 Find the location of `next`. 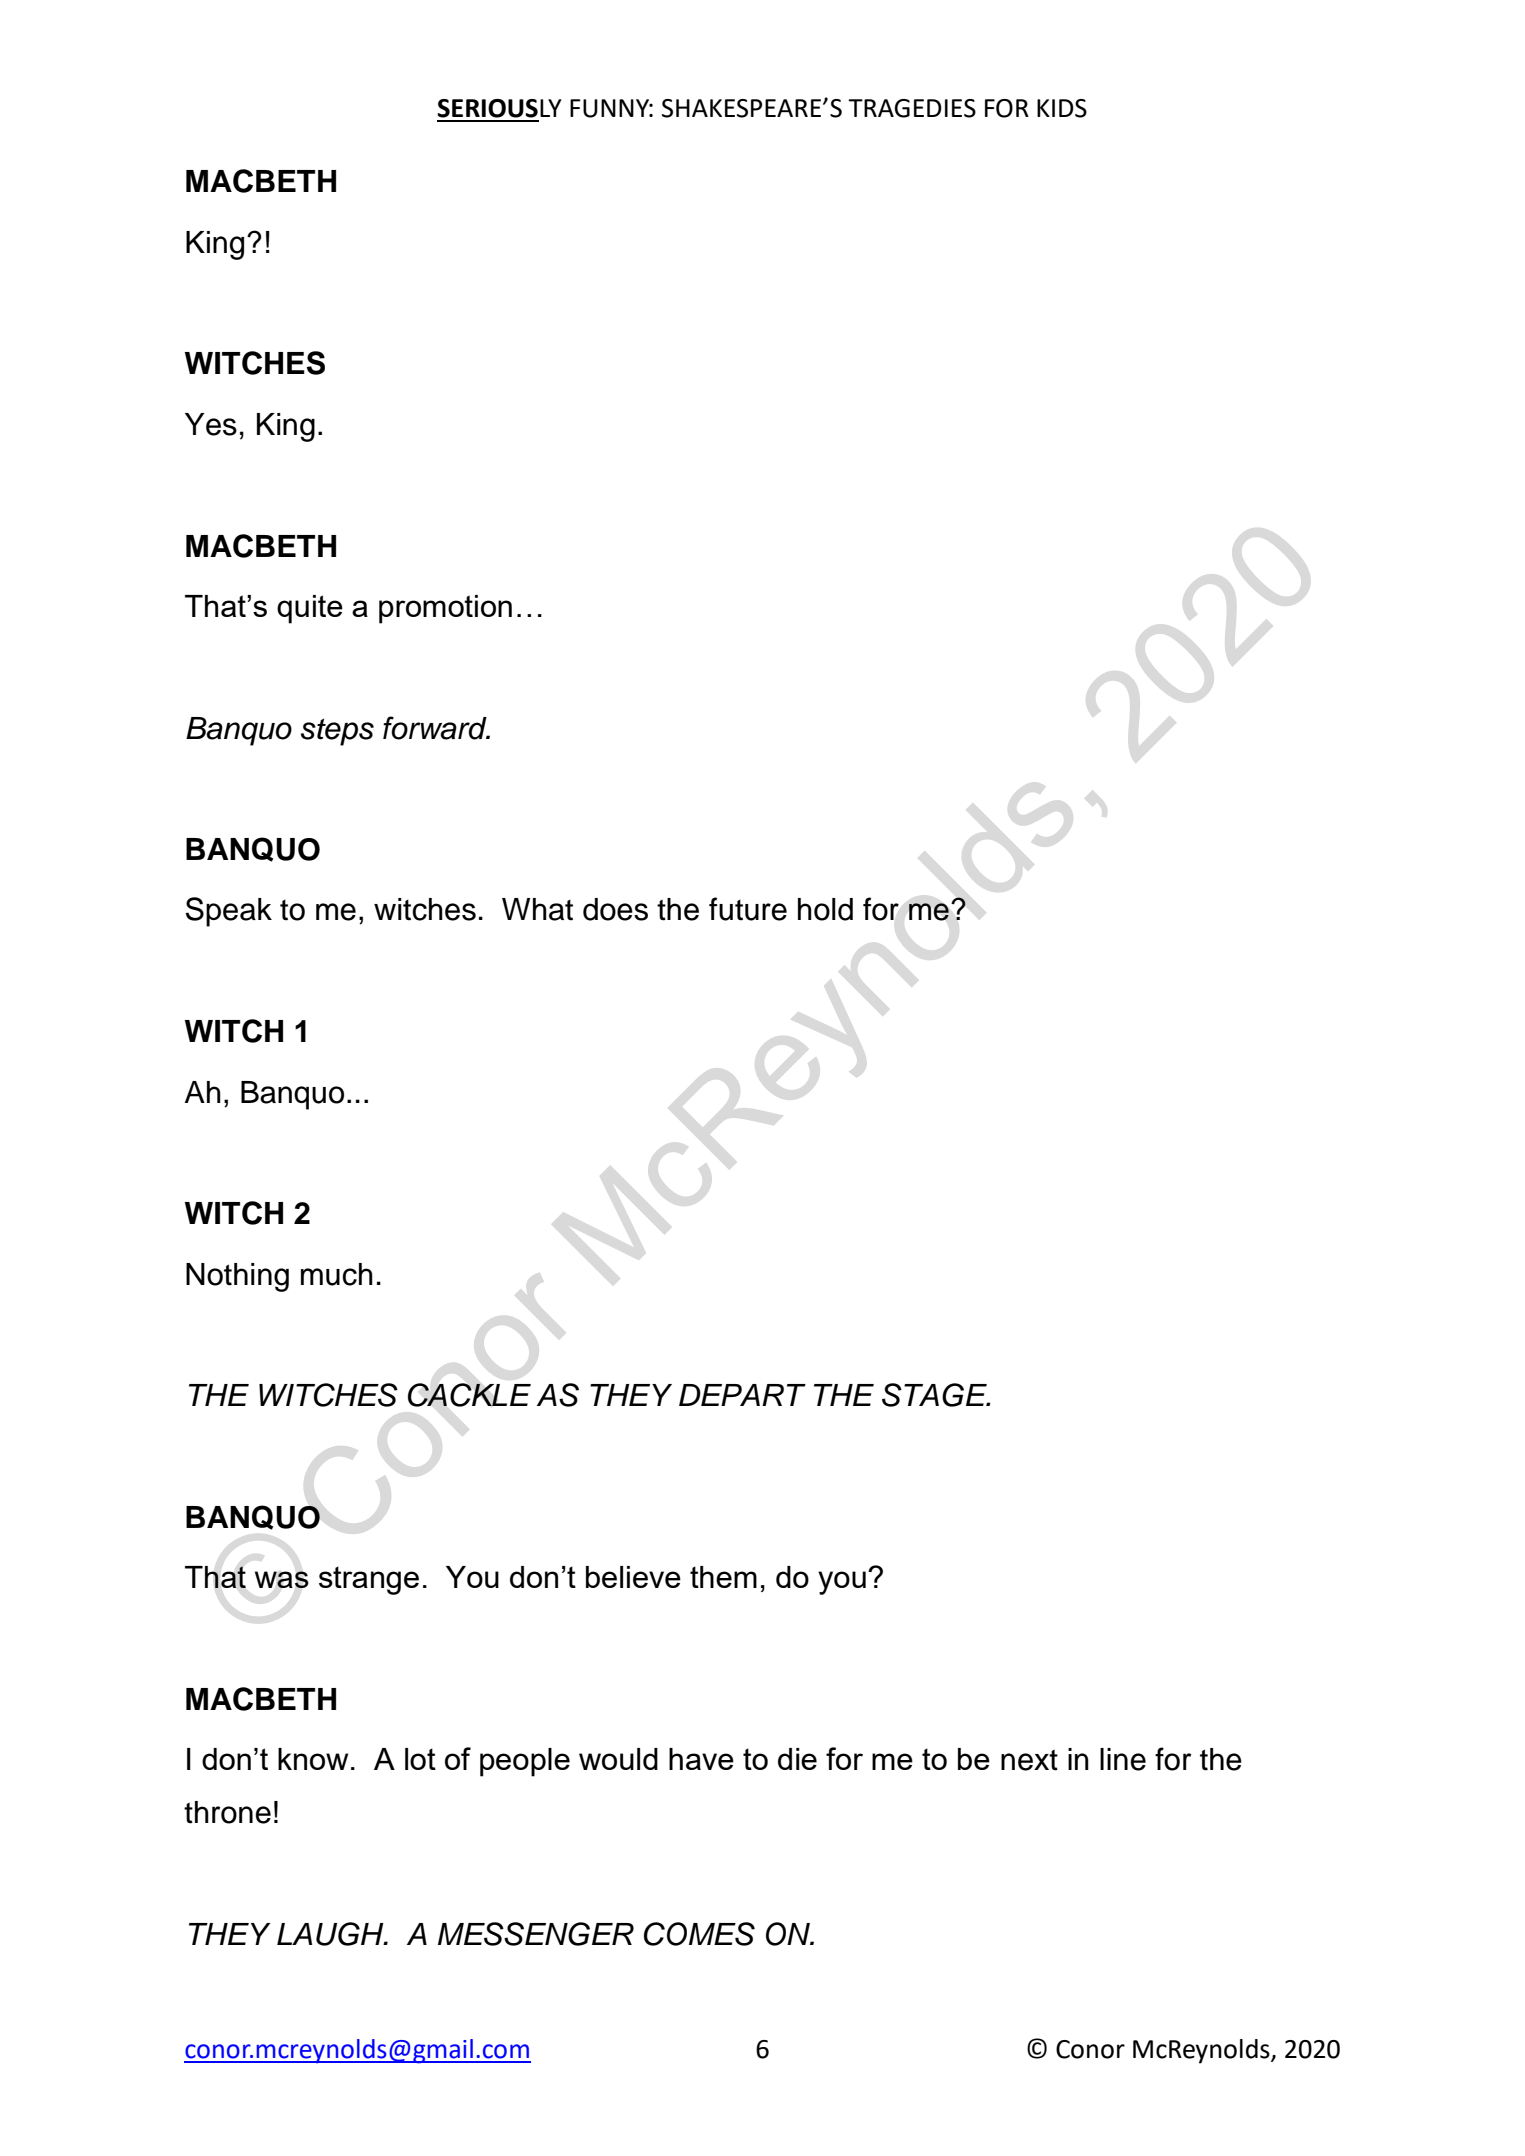

next is located at coordinates (1029, 1760).
